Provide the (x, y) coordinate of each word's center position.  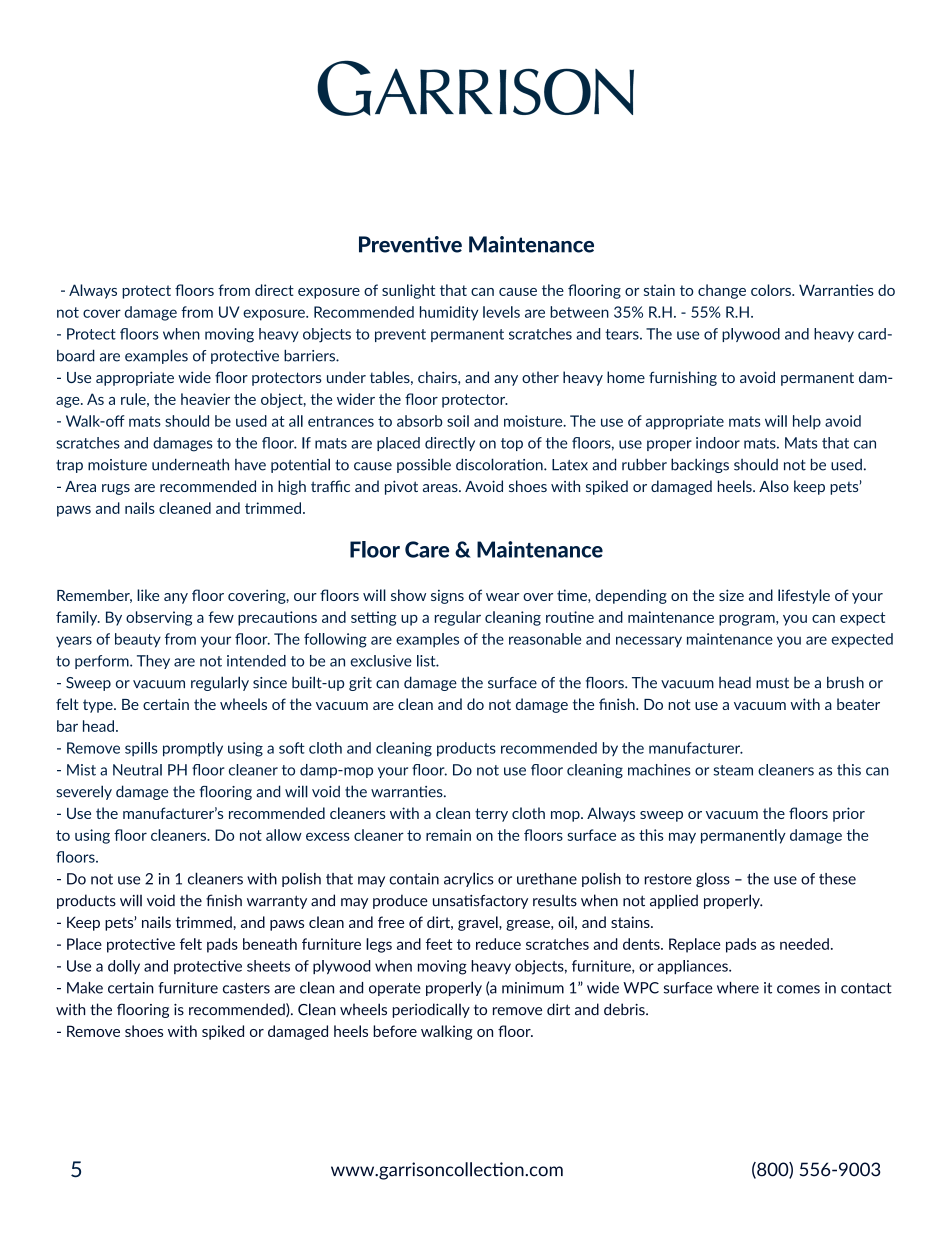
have (250, 465)
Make (85, 988)
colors (772, 290)
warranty (277, 902)
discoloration (500, 464)
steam (733, 770)
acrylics (468, 879)
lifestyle (804, 596)
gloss (713, 879)
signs (447, 596)
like (148, 595)
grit (360, 684)
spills (141, 749)
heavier (205, 399)
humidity (449, 313)
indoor (718, 443)
